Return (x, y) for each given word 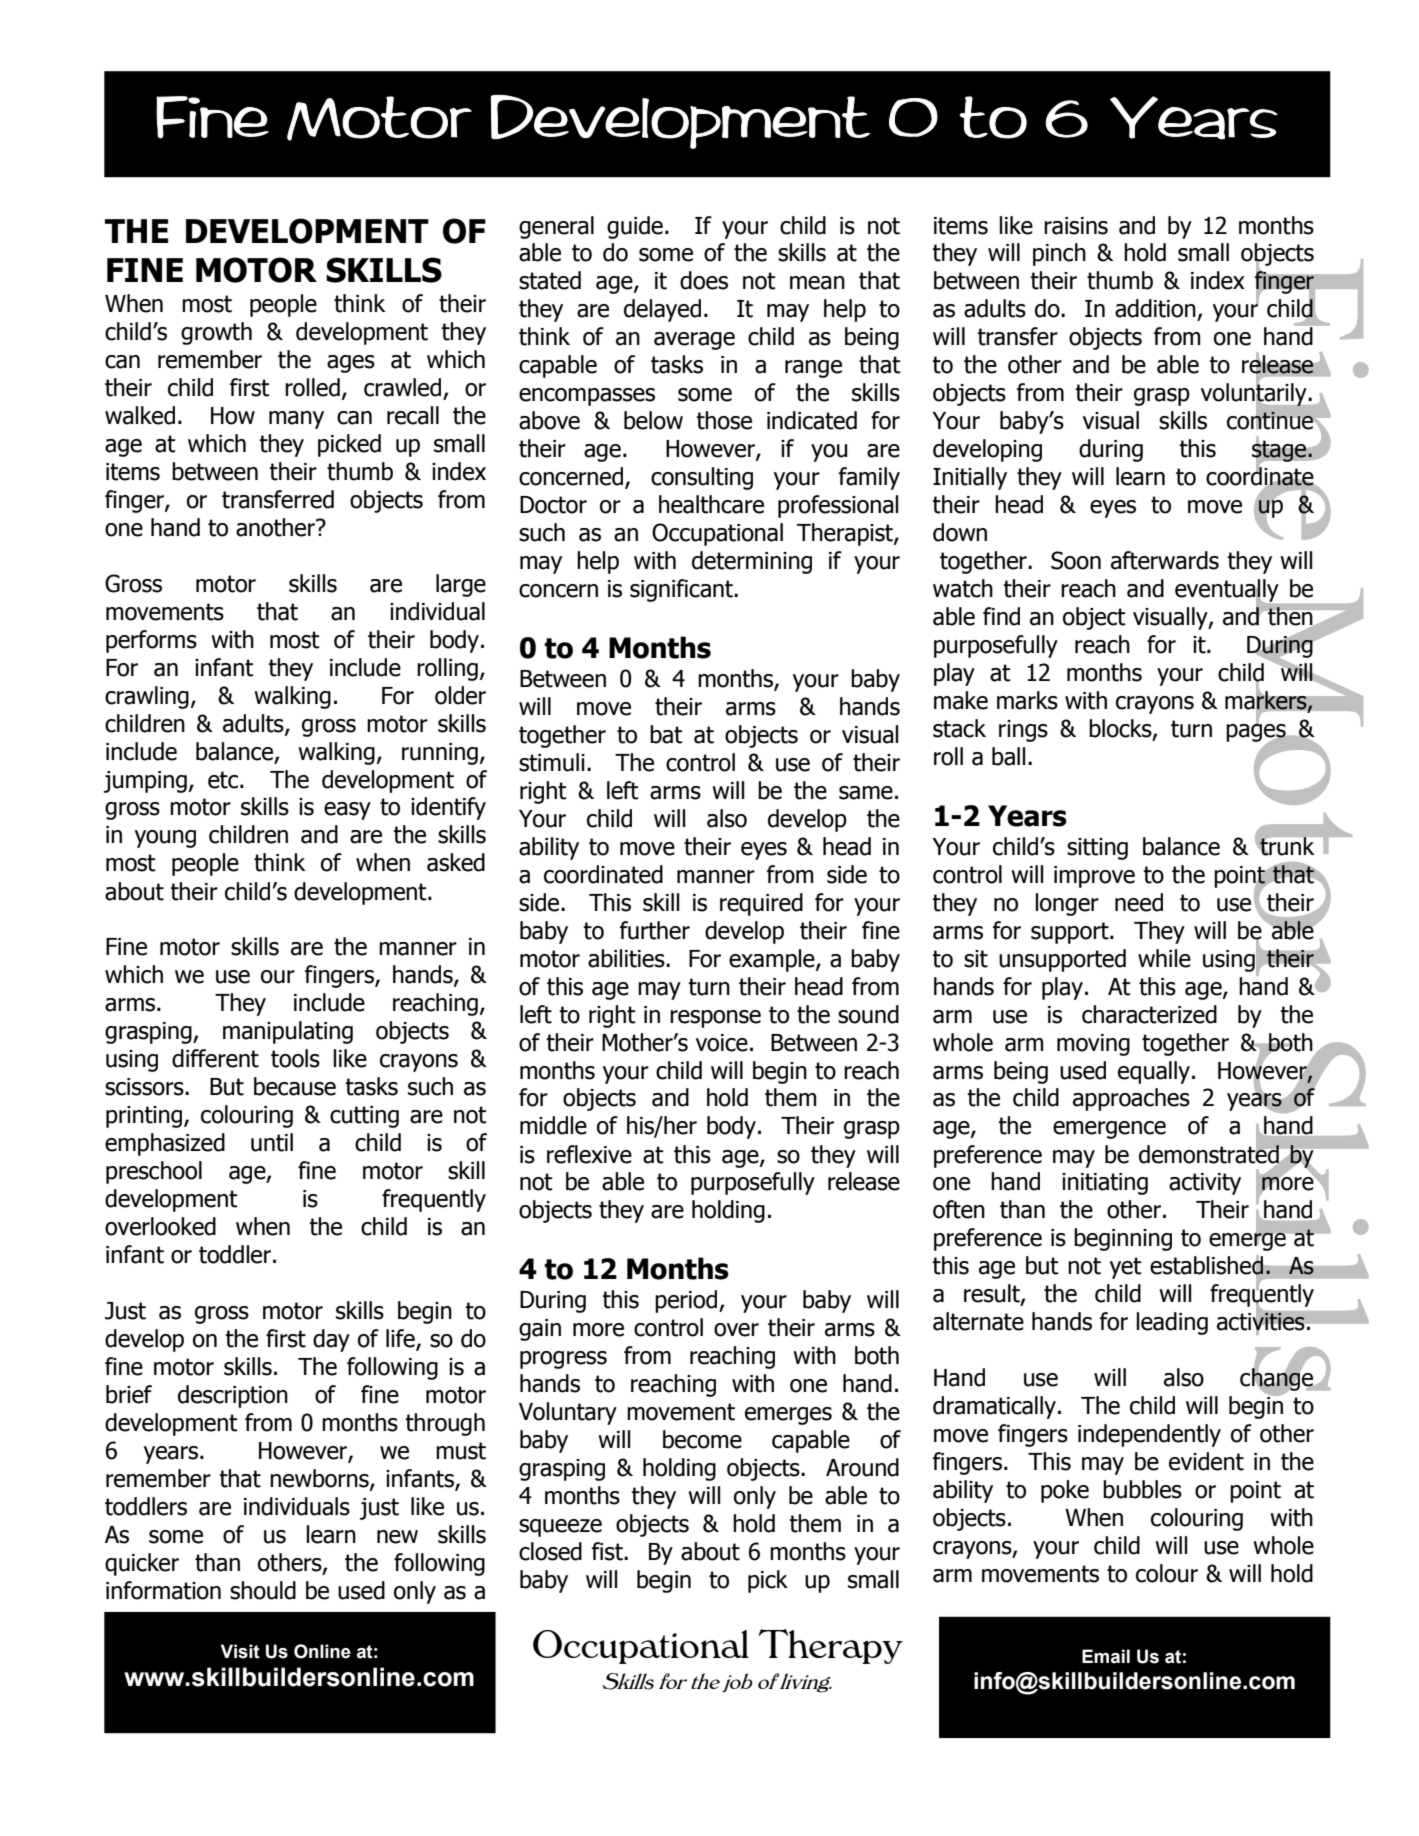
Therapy (831, 1646)
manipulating (288, 1032)
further (655, 930)
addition (1156, 309)
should (263, 1590)
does (704, 280)
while (1164, 958)
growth (216, 333)
